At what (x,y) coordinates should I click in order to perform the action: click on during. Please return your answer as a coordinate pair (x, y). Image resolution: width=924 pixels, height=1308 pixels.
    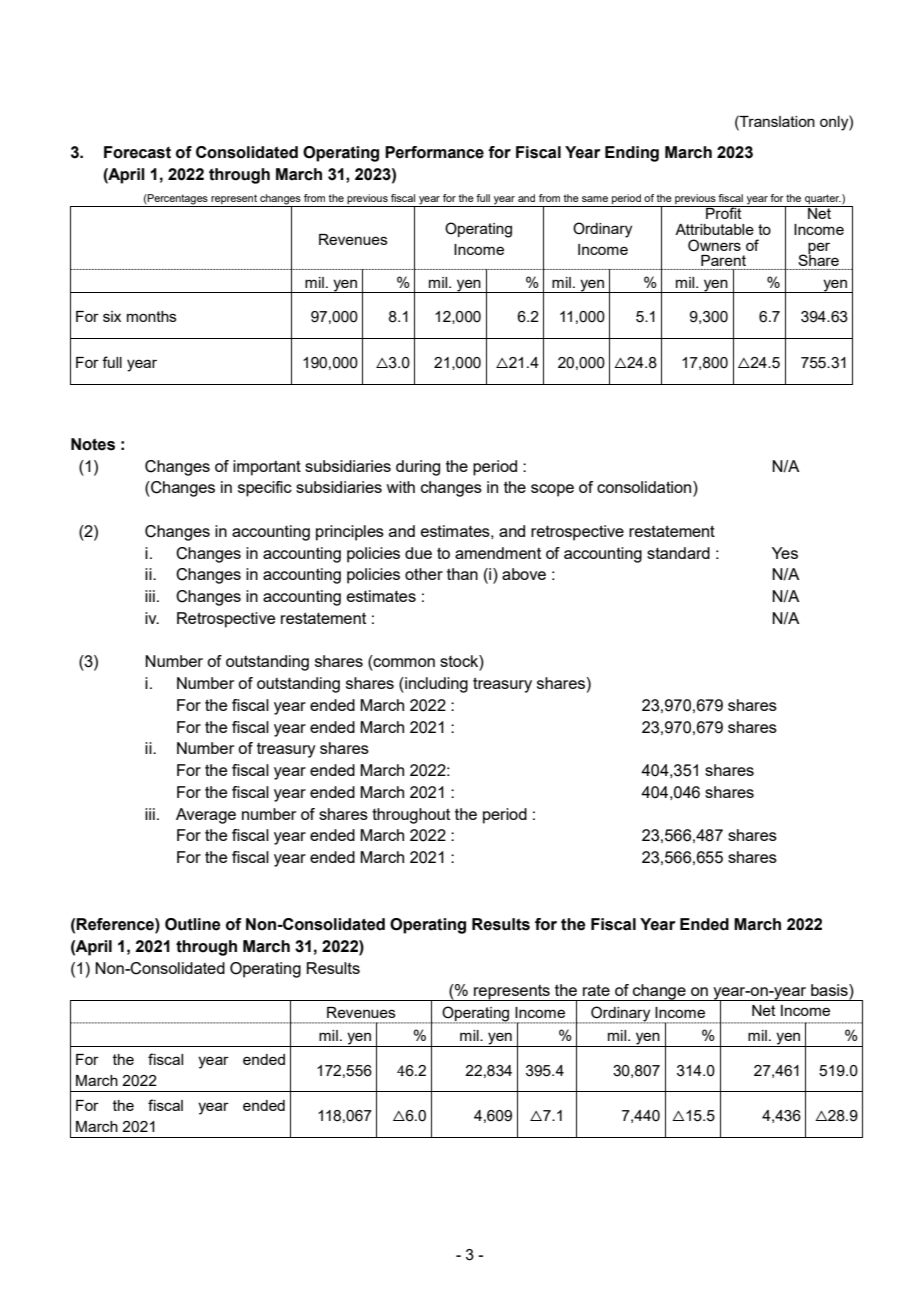
    Looking at the image, I should click on (418, 468).
